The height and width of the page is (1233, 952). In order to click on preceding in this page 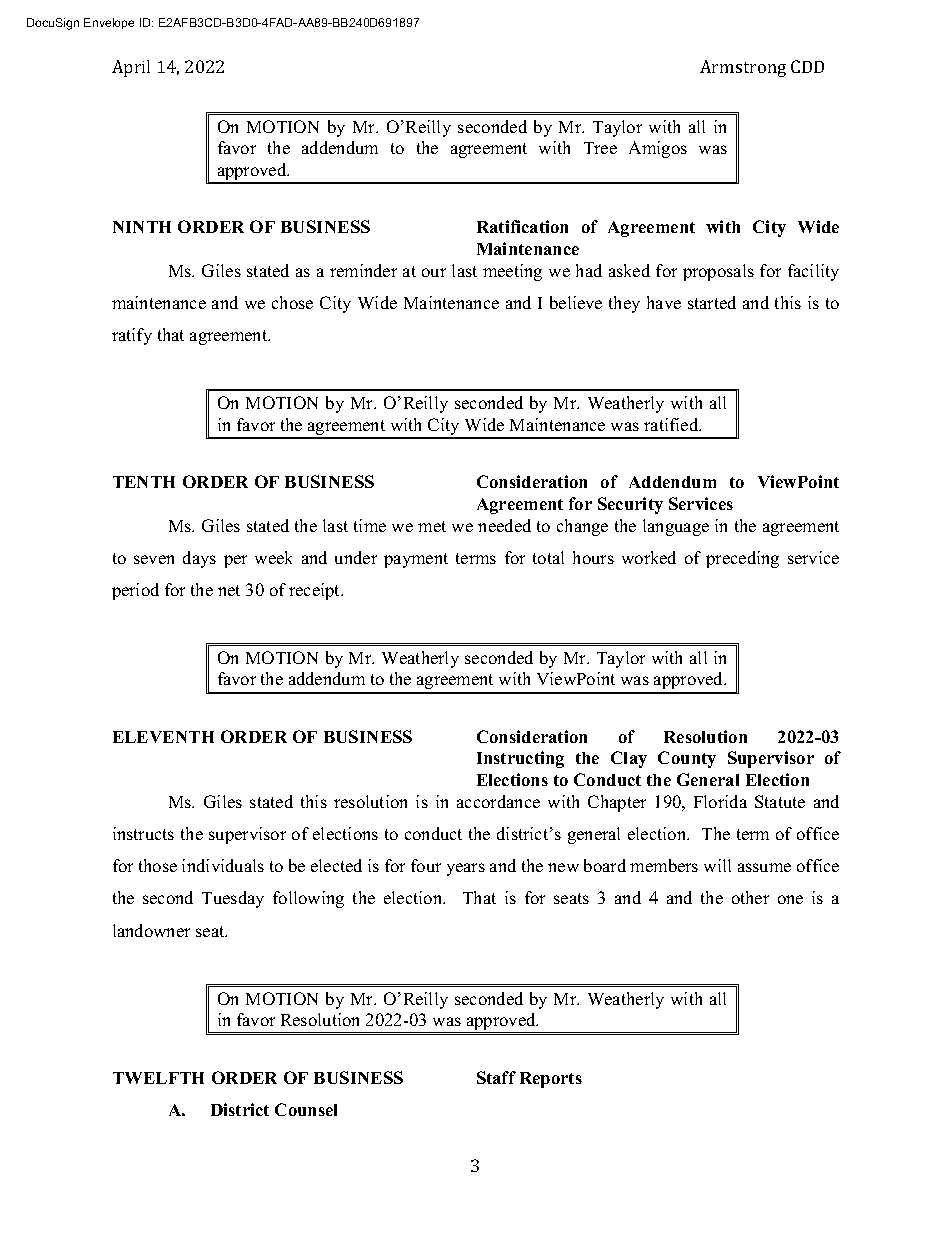, I will do `click(742, 559)`.
